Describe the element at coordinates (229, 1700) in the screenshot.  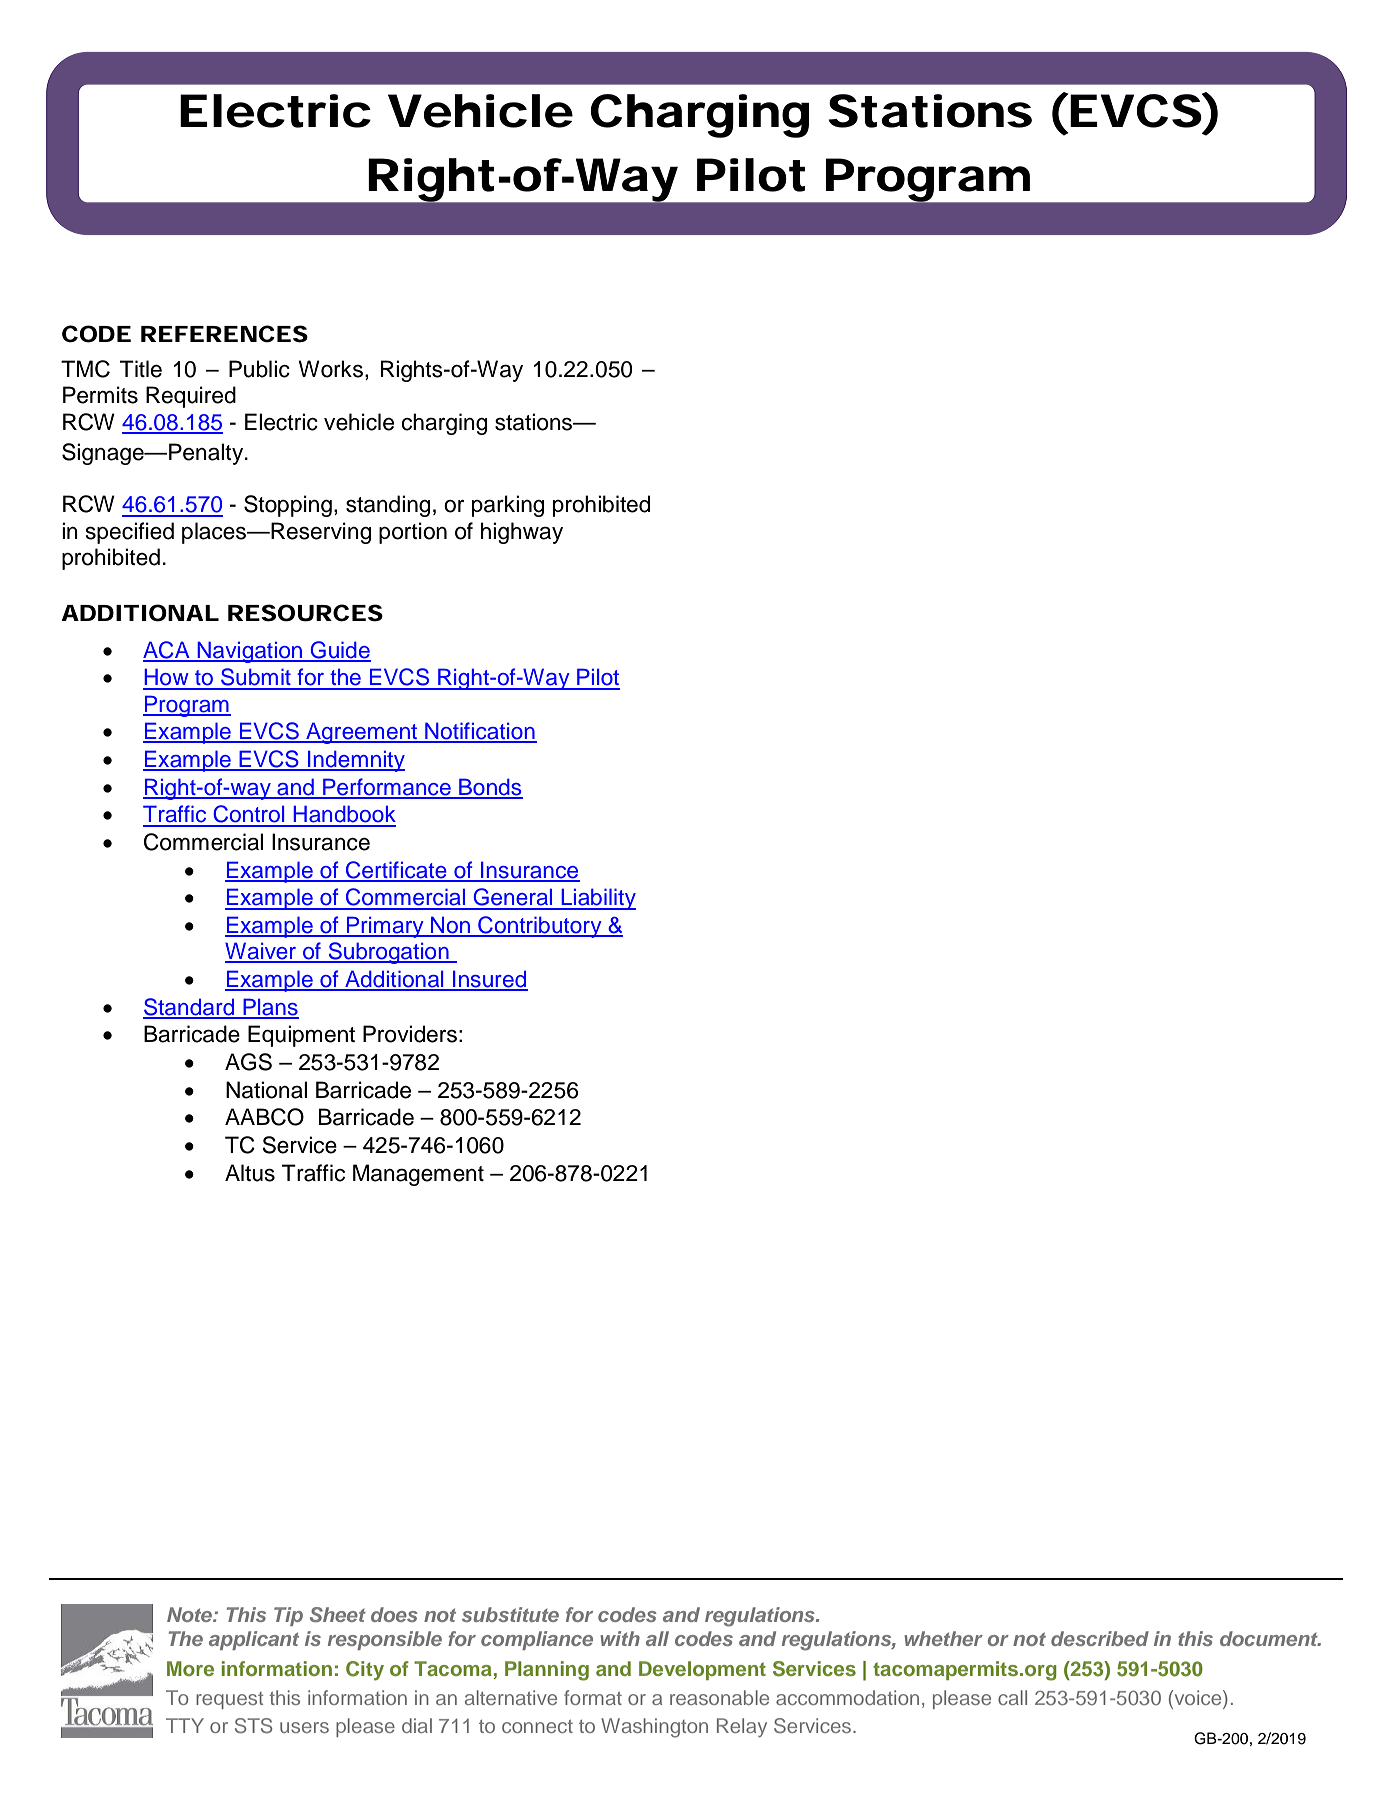
I see `request` at that location.
